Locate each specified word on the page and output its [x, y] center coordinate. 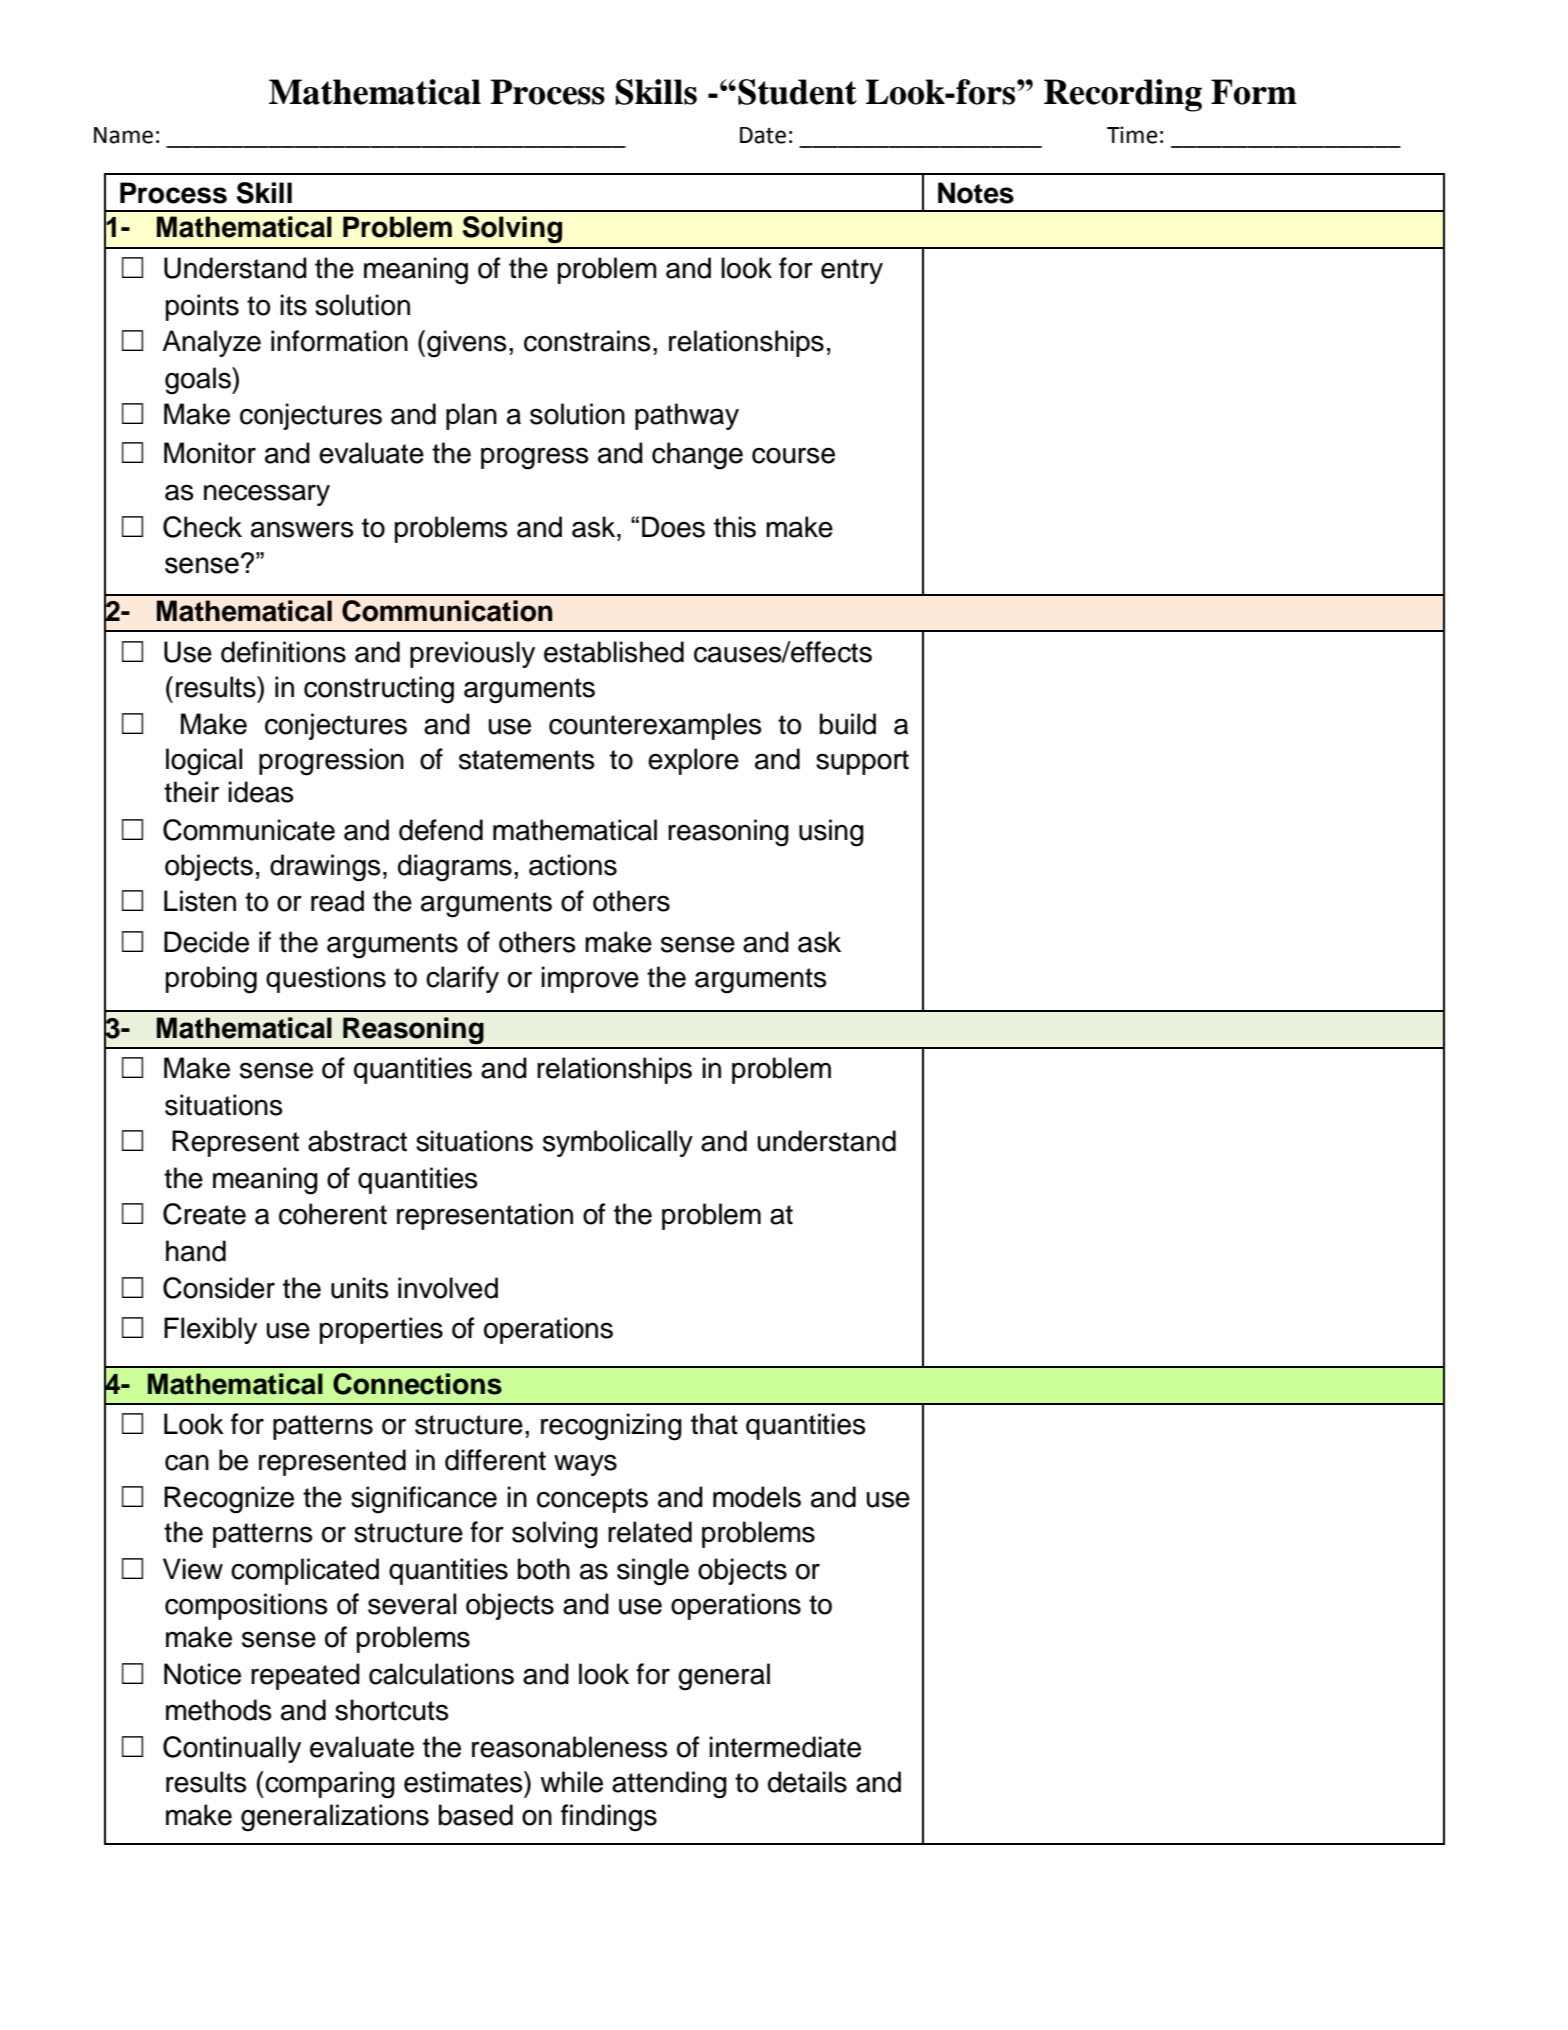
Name [123, 135]
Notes [976, 193]
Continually [232, 1749]
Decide [206, 942]
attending [669, 1785]
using [831, 833]
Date [763, 135]
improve [590, 979]
